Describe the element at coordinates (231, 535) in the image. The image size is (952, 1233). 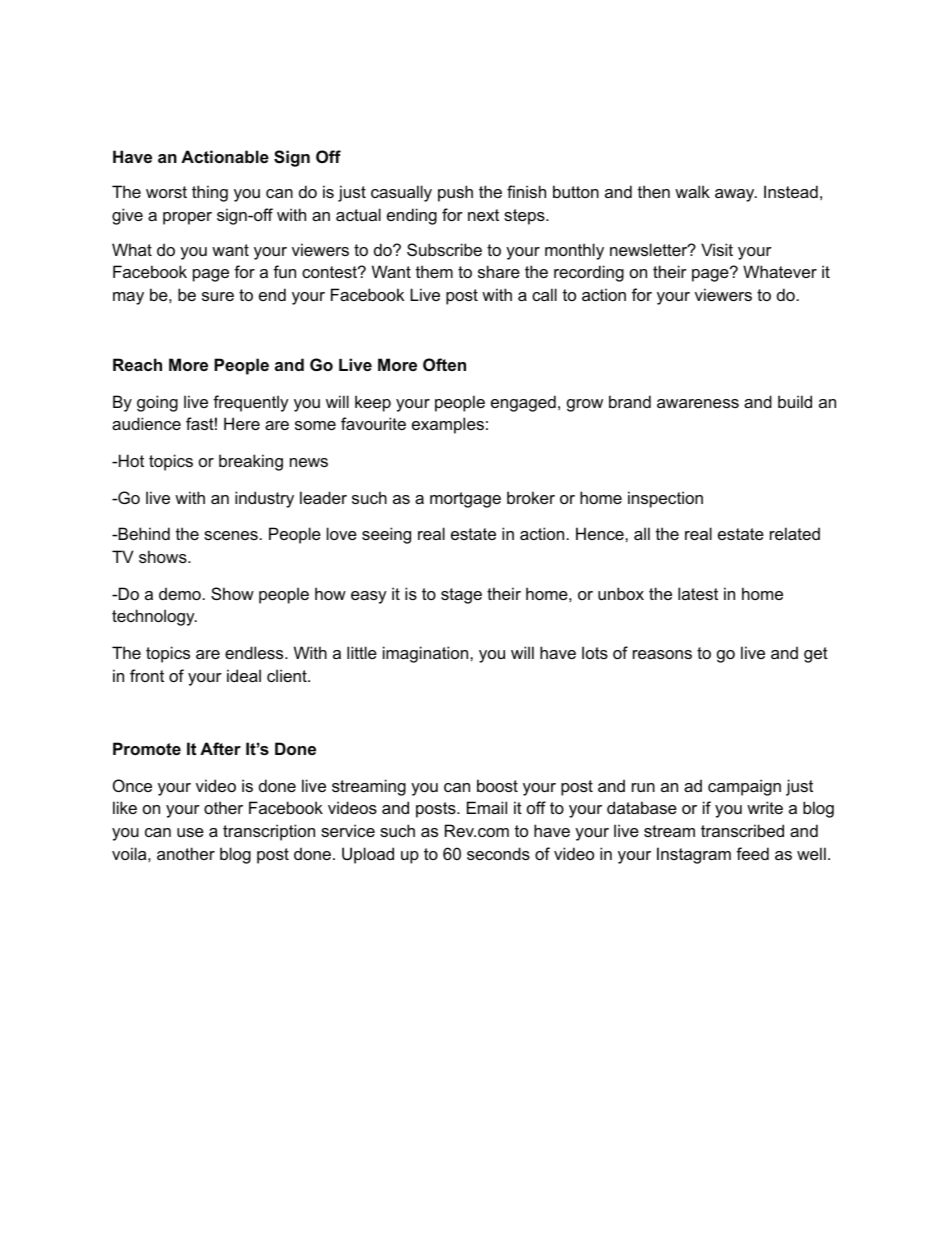
I see `scenes` at that location.
